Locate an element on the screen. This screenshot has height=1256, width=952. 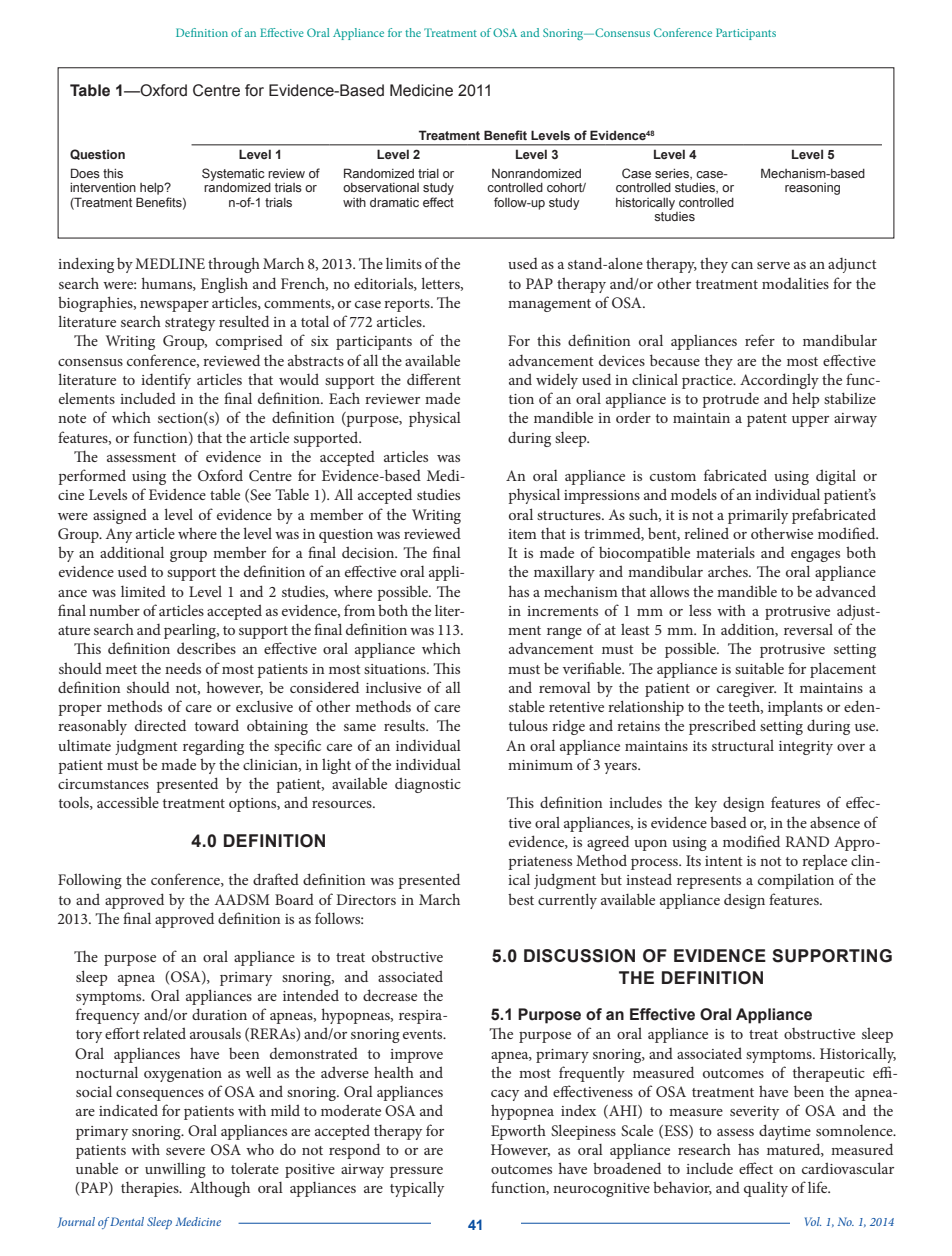
related is located at coordinates (164, 1033).
